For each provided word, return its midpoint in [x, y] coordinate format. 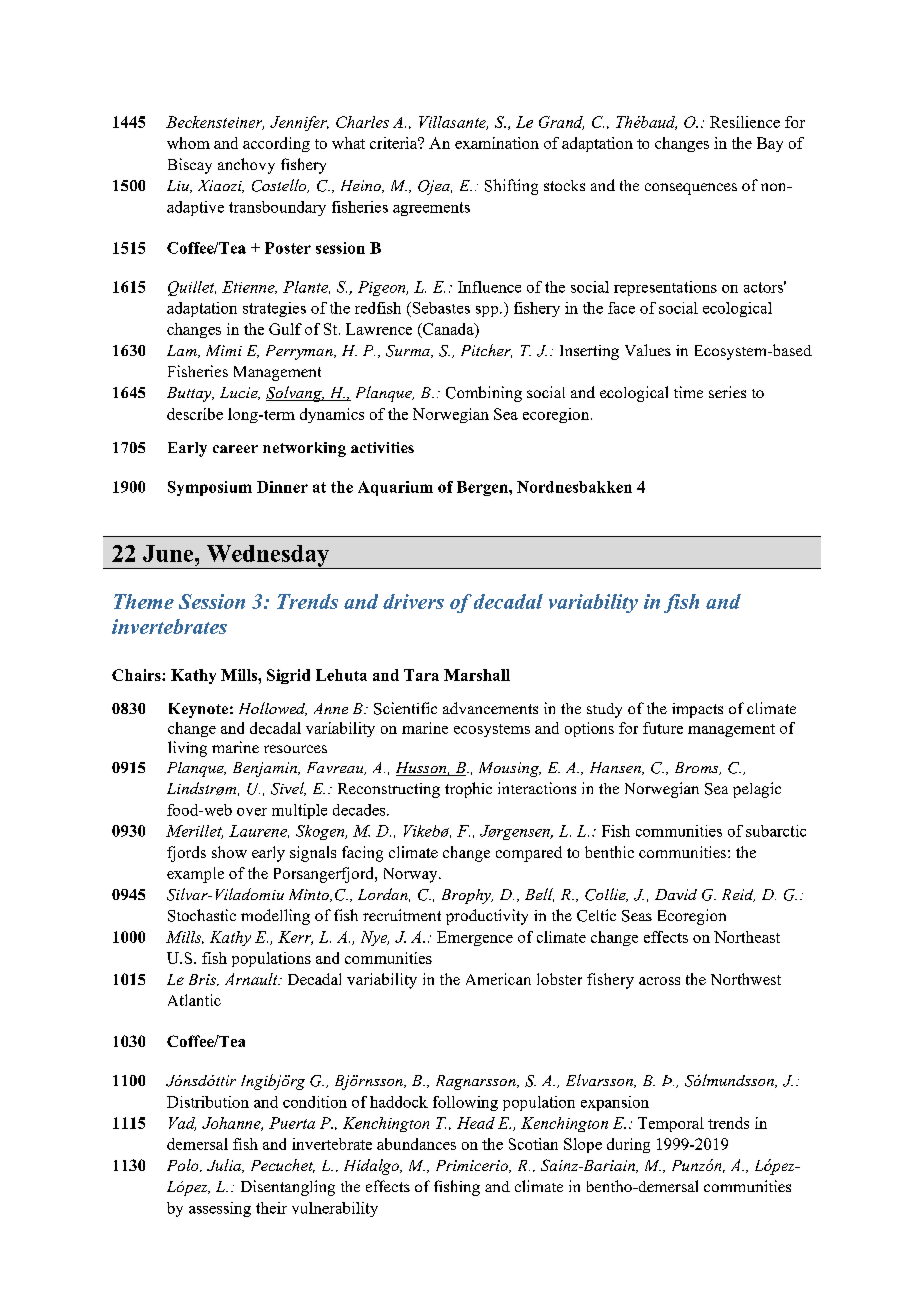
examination [497, 143]
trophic [468, 790]
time [688, 392]
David [676, 894]
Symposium [210, 488]
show [229, 852]
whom [188, 143]
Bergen [483, 488]
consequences [691, 189]
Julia [225, 1166]
